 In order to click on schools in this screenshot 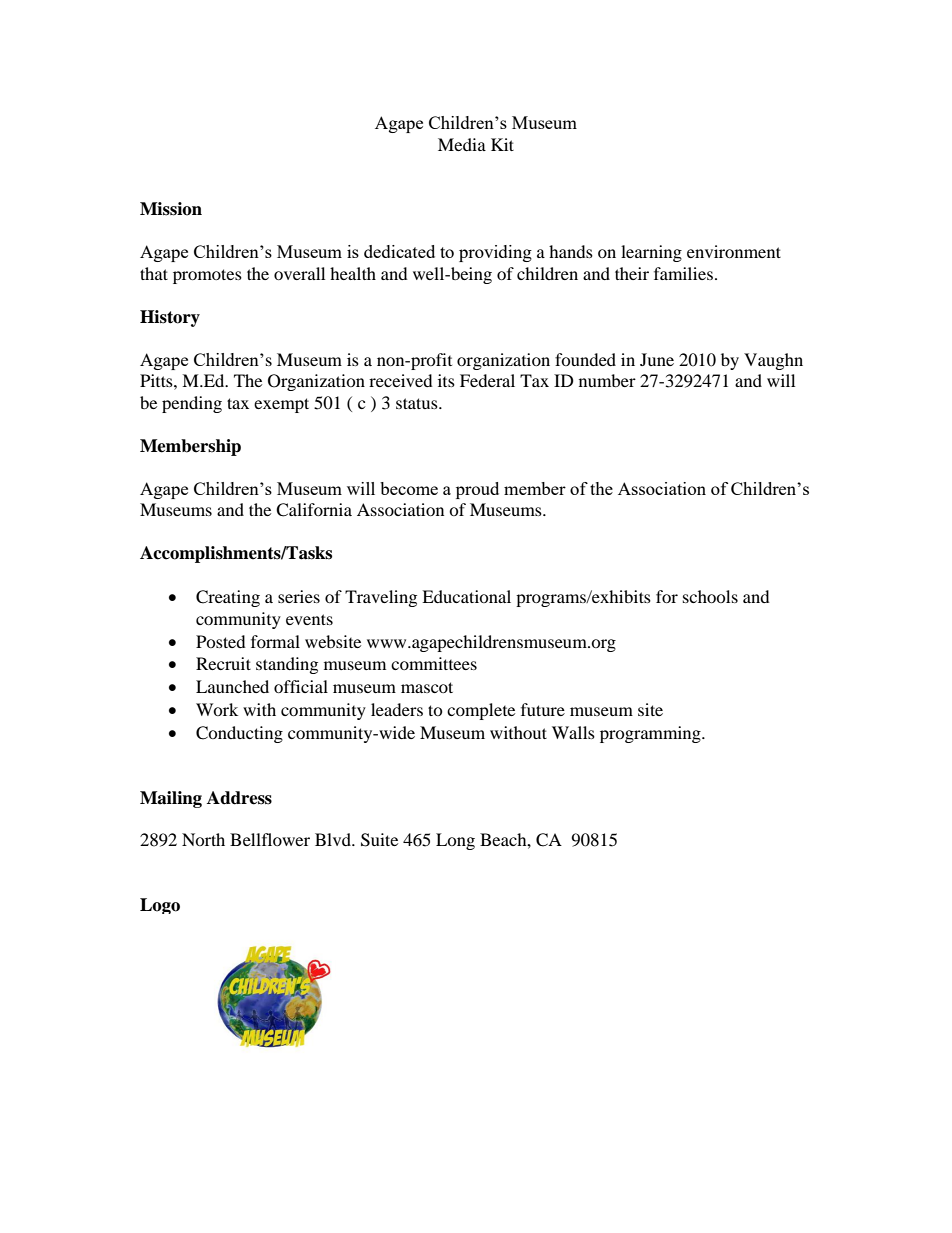, I will do `click(710, 596)`.
